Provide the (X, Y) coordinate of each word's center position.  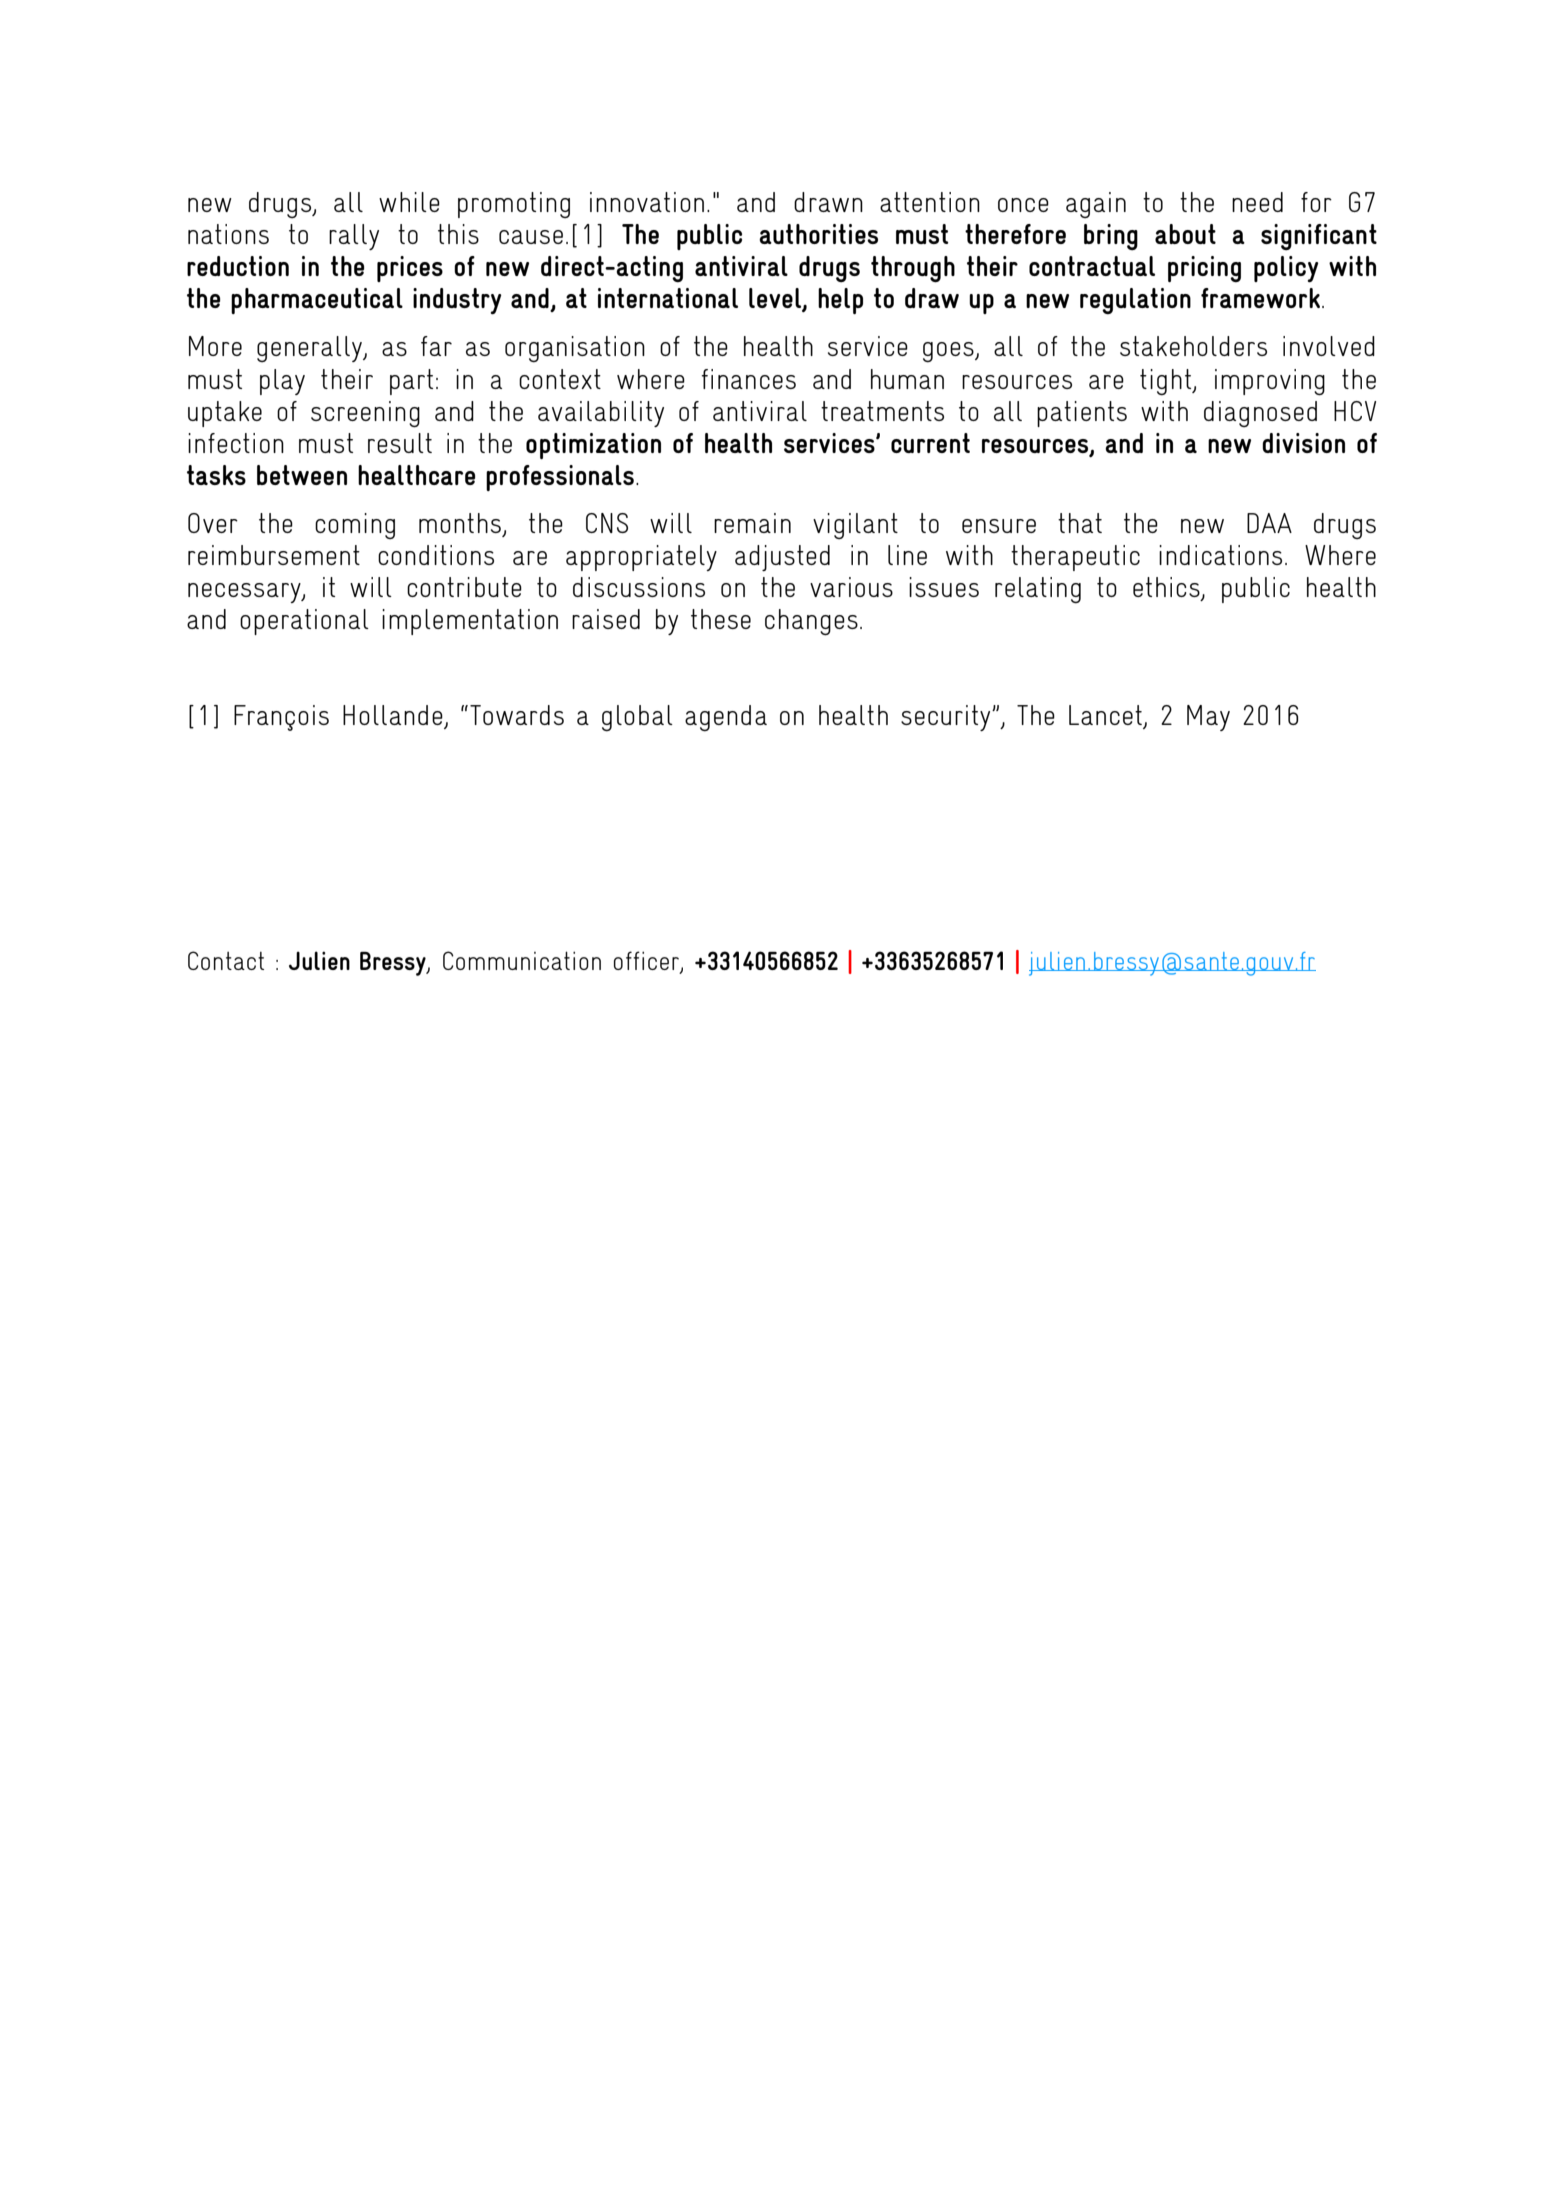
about (1185, 234)
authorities (818, 234)
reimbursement (274, 555)
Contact (226, 960)
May (1208, 718)
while (409, 202)
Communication (522, 960)
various (851, 587)
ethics (1167, 588)
